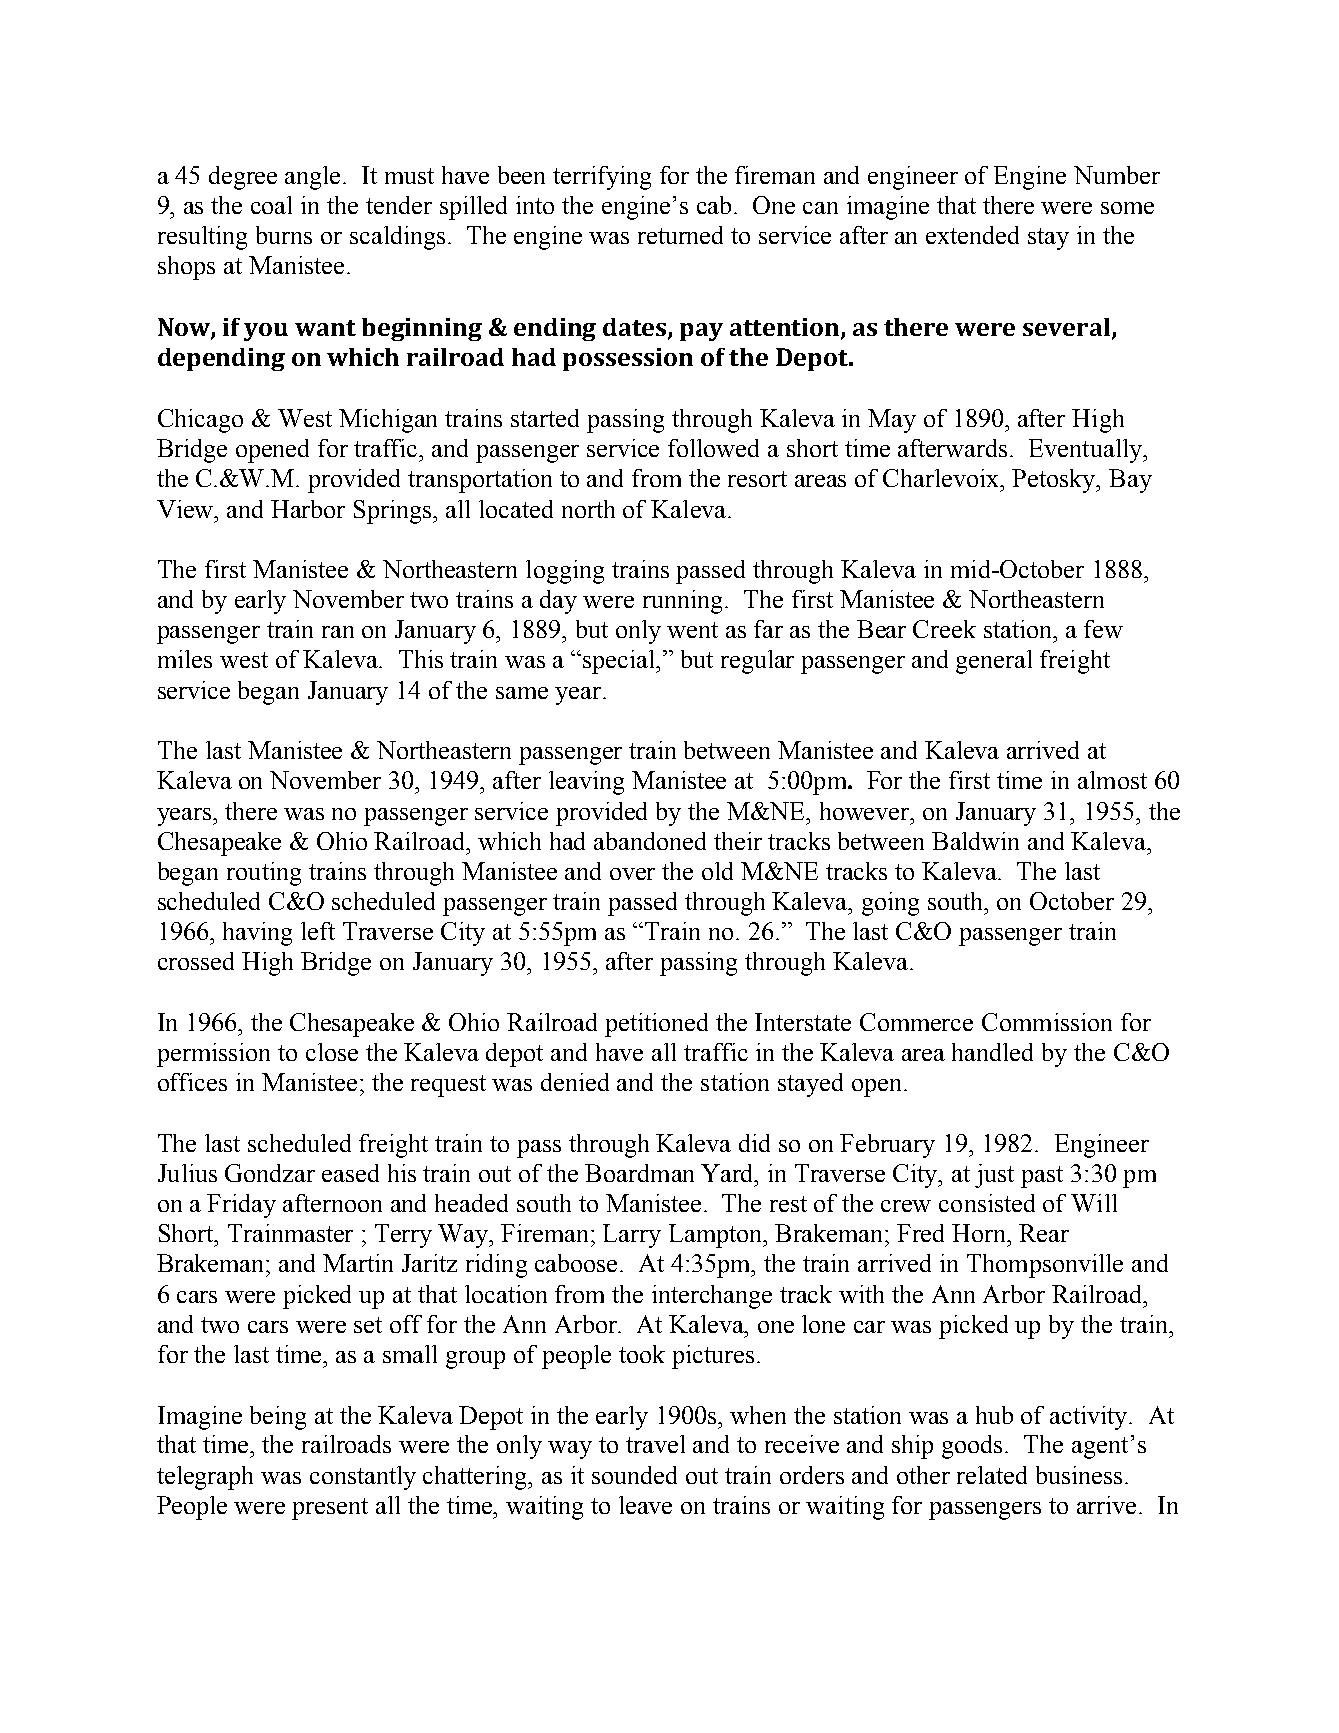  I want to click on Michigan, so click(388, 421).
